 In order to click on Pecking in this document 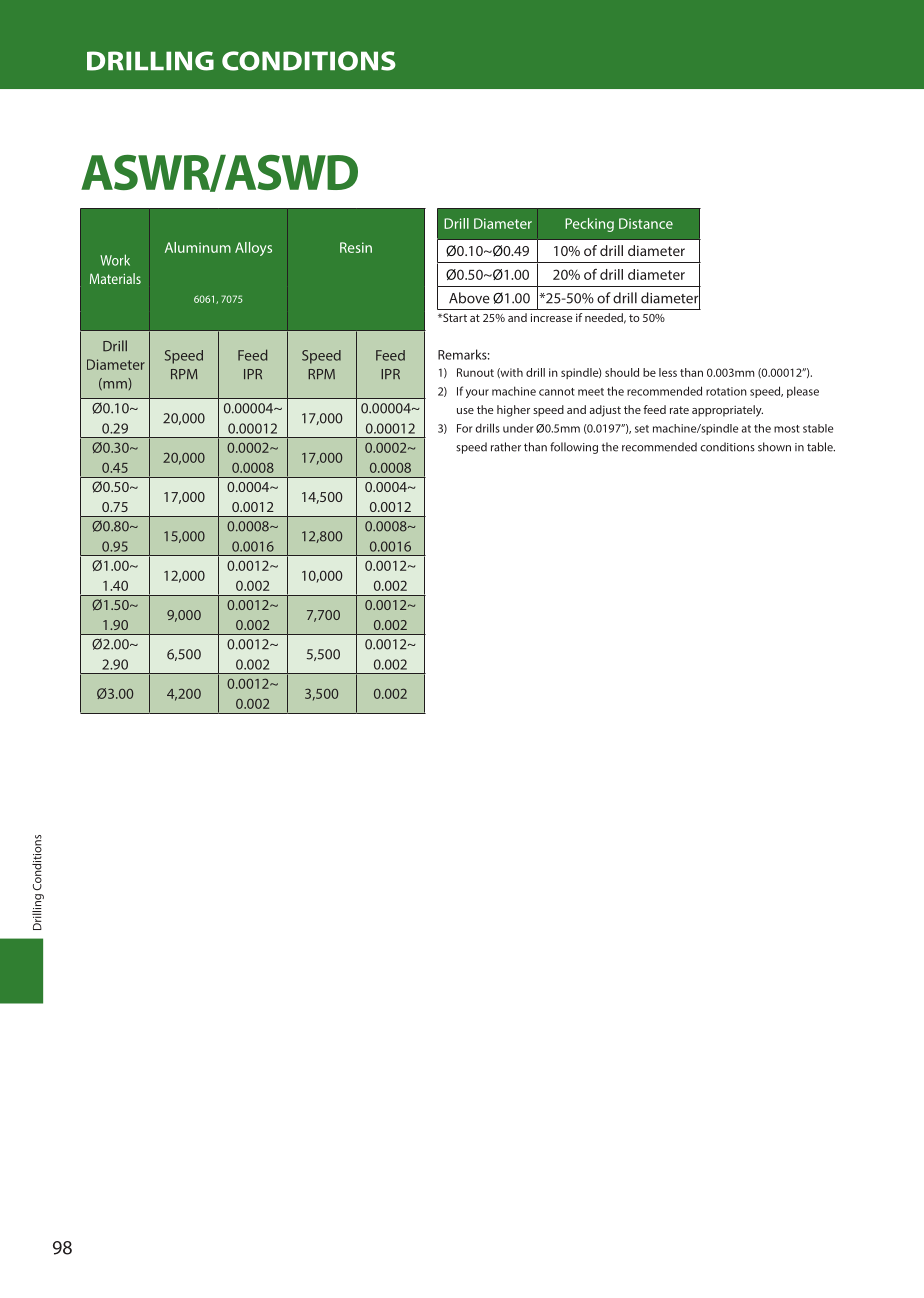, I will do `click(589, 225)`.
